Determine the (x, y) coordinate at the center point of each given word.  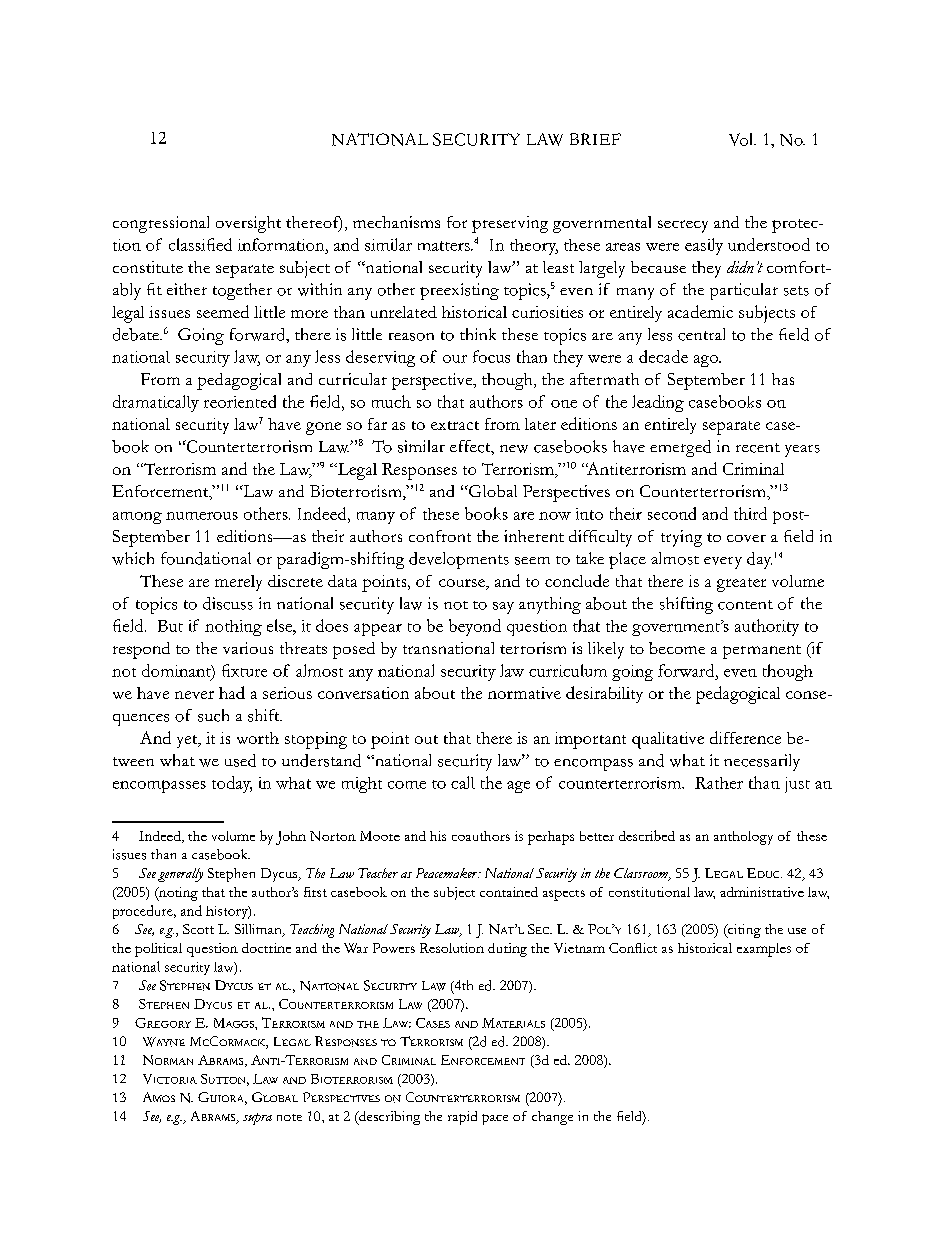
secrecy (683, 226)
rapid (462, 1118)
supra (257, 1119)
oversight (248, 224)
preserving (510, 224)
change (552, 1118)
